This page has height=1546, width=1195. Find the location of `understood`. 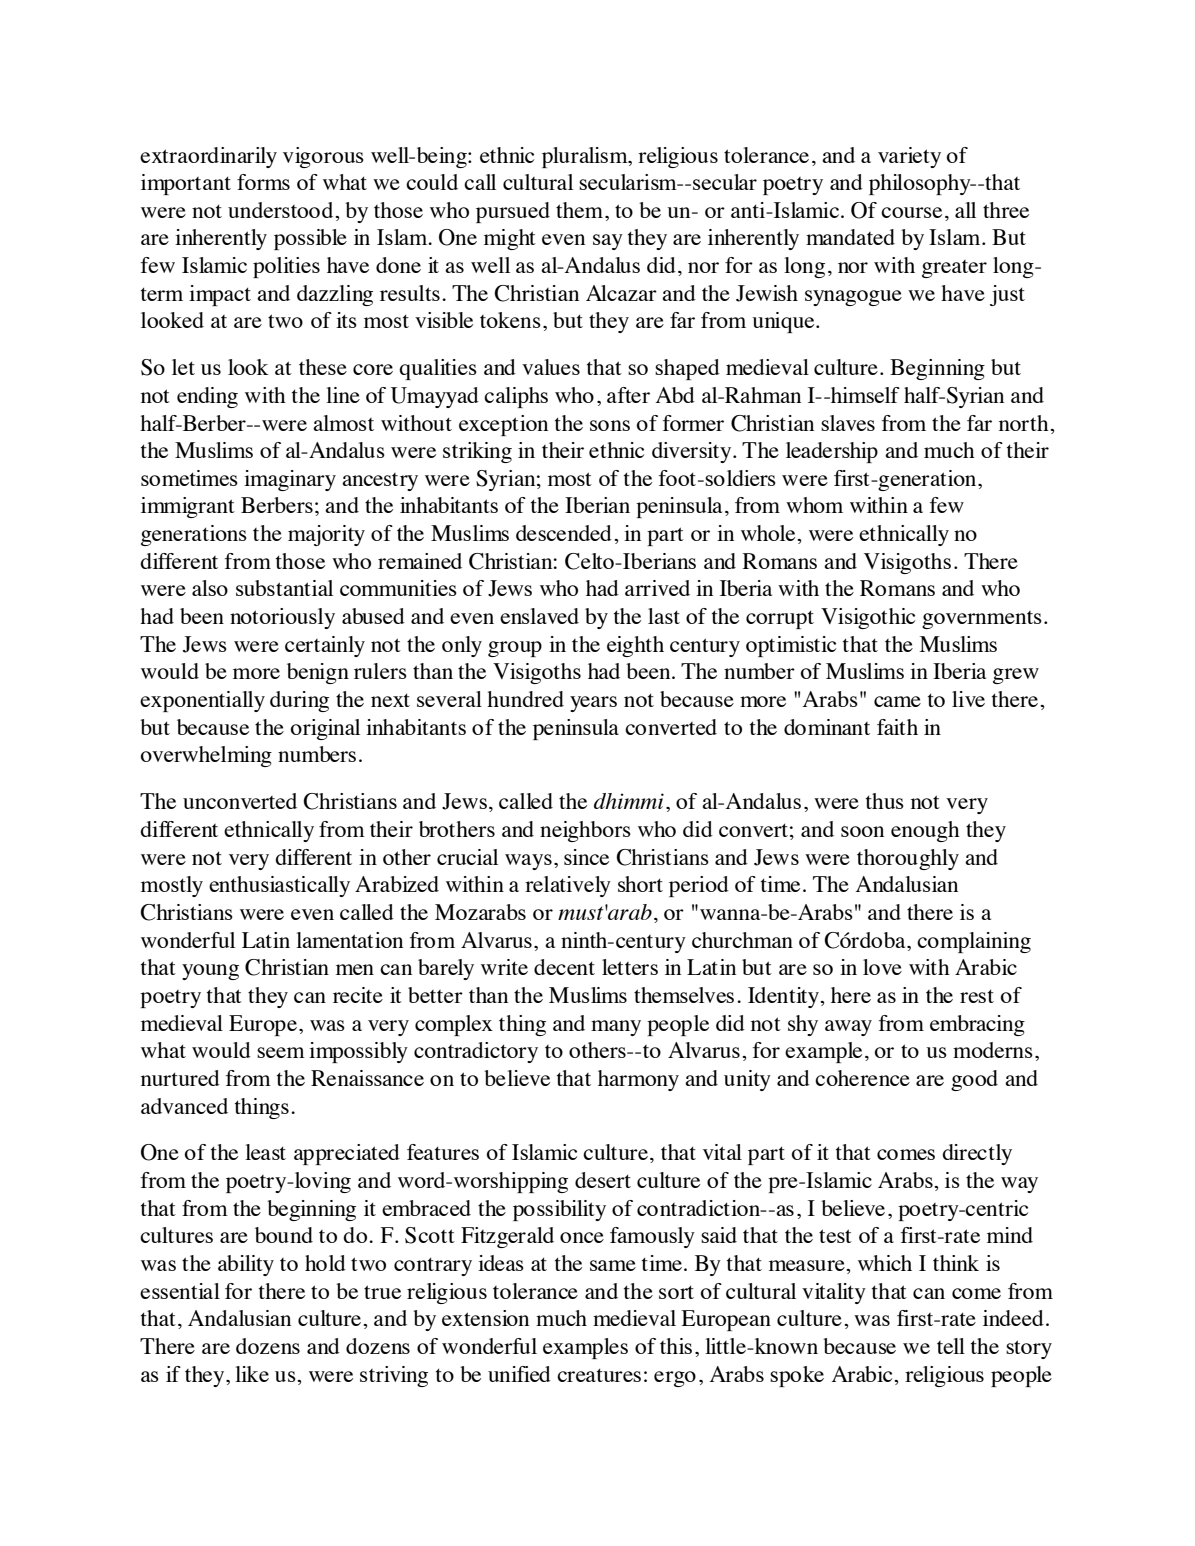

understood is located at coordinates (282, 210).
